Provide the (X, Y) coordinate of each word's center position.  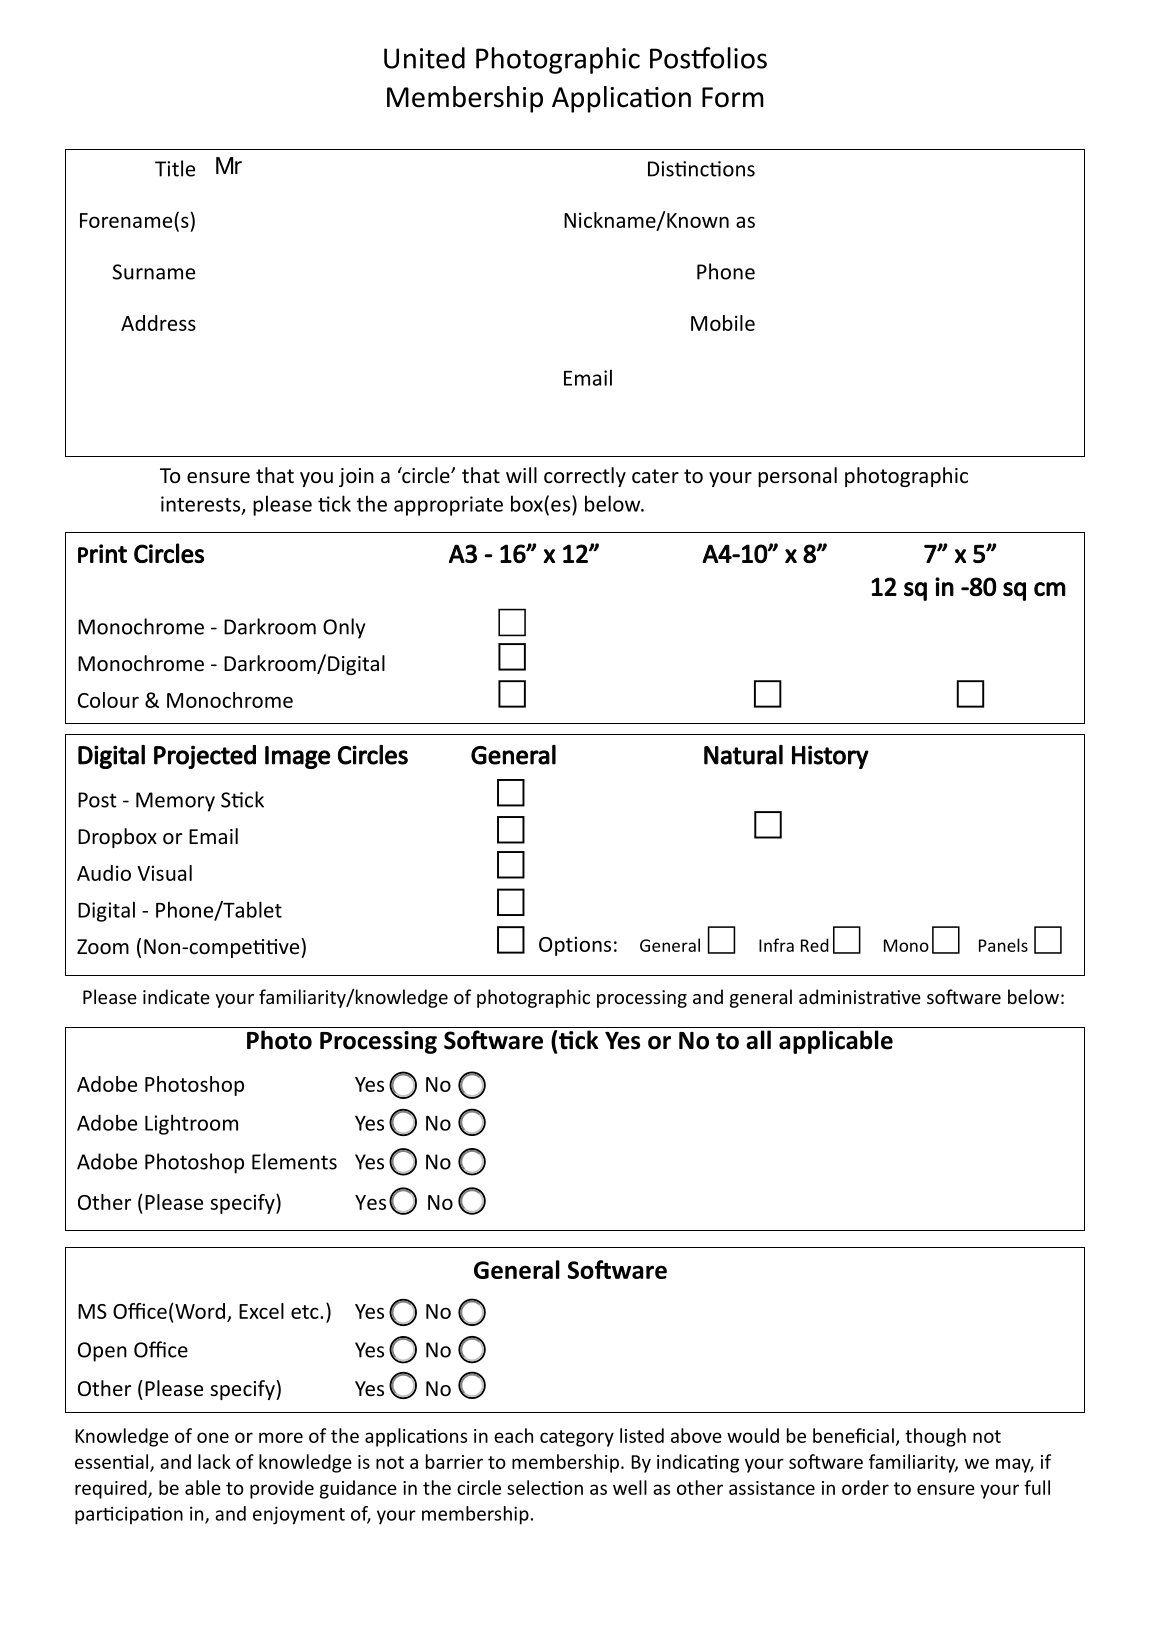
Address (158, 323)
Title (175, 168)
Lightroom (191, 1124)
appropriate (448, 506)
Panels (1003, 945)
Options (575, 946)
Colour (108, 700)
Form (733, 97)
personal (797, 477)
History (830, 757)
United (424, 58)
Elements (294, 1161)
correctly (585, 477)
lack (214, 1461)
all (758, 1040)
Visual (164, 873)
